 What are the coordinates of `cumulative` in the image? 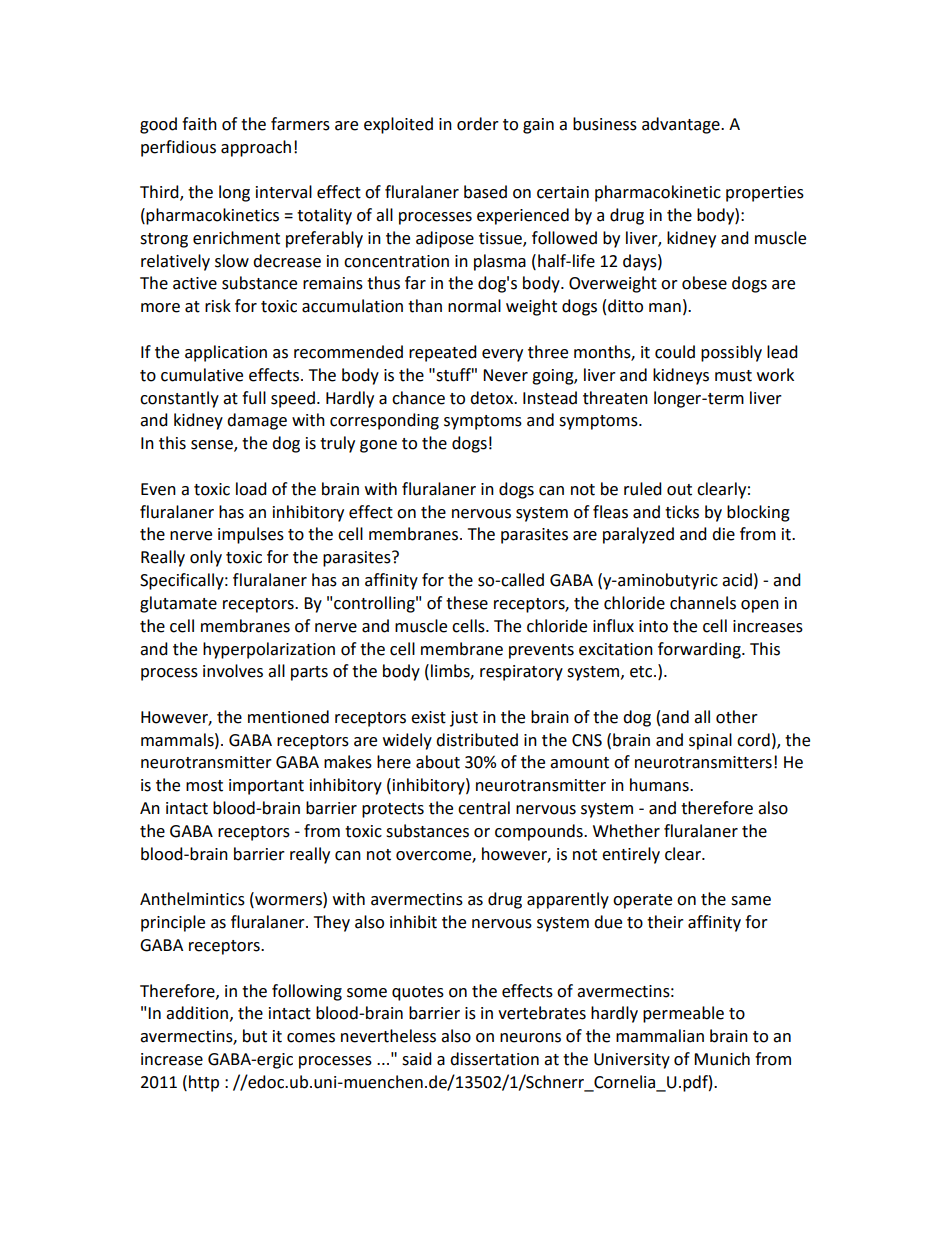 It's located at (202, 375).
